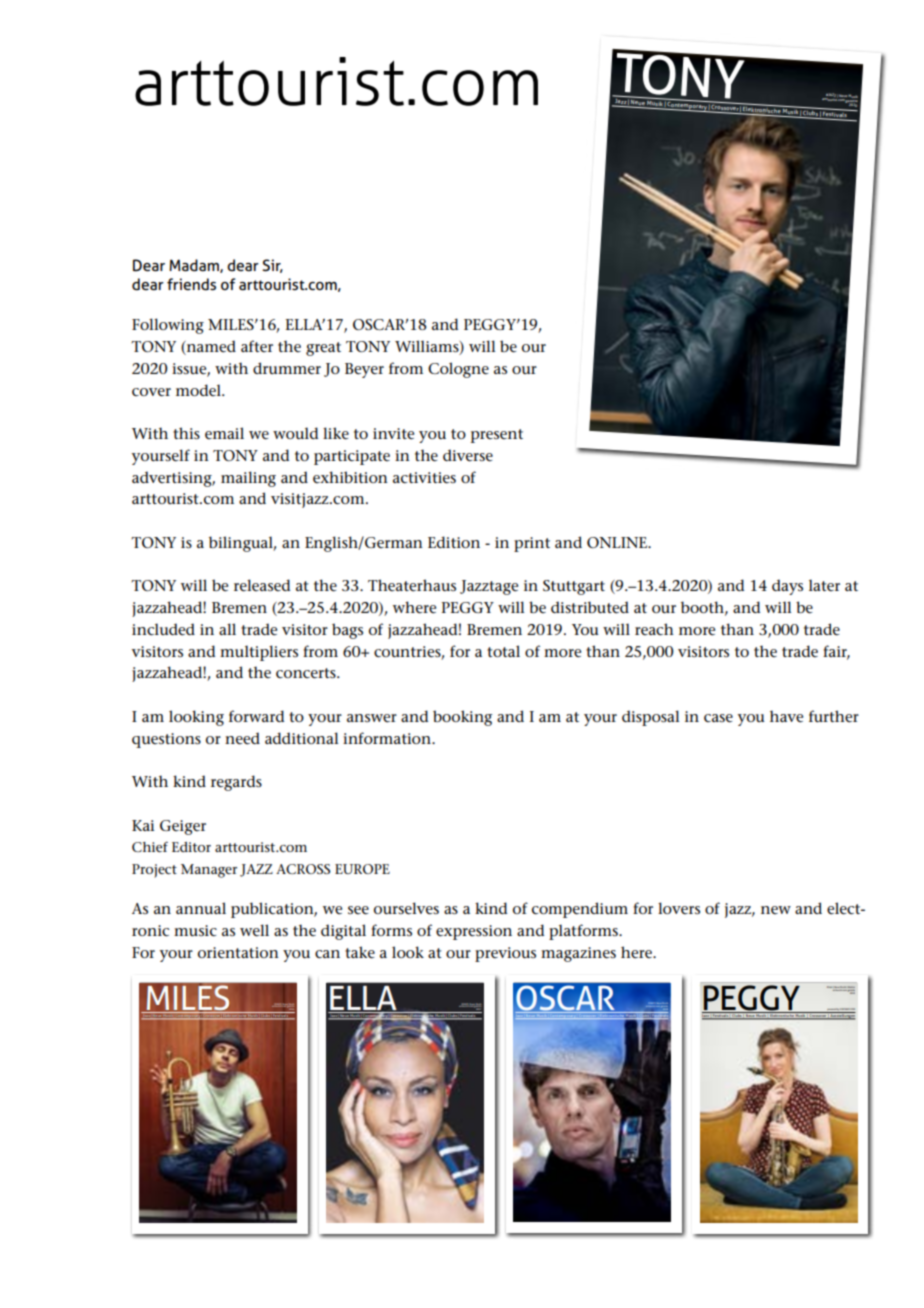 This screenshot has height=1308, width=924. I want to click on Cologne, so click(458, 370).
